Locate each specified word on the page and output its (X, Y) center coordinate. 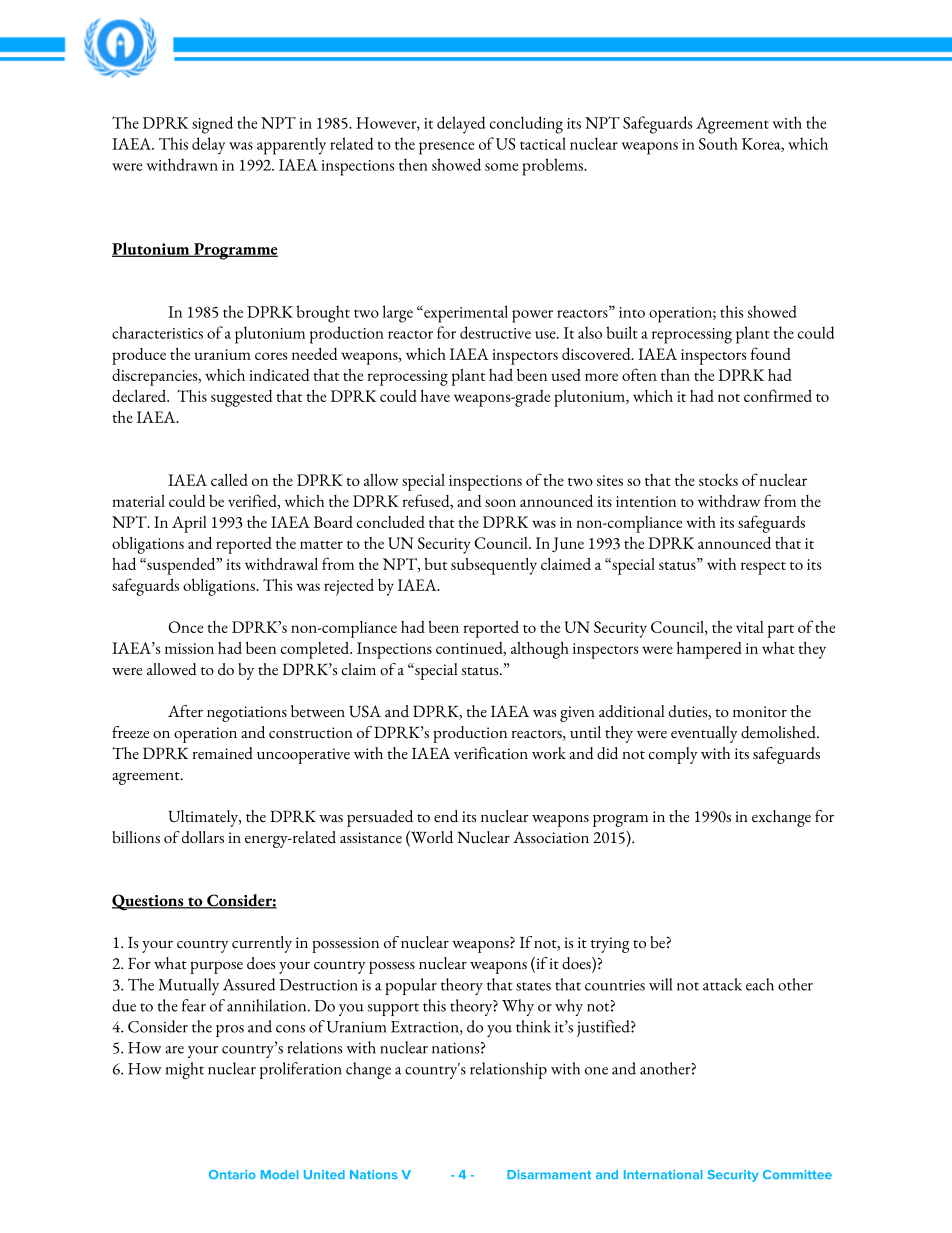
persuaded (380, 818)
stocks (718, 480)
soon (500, 503)
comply (673, 755)
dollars (203, 837)
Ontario (232, 1174)
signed (212, 125)
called (229, 480)
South (718, 143)
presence (446, 148)
